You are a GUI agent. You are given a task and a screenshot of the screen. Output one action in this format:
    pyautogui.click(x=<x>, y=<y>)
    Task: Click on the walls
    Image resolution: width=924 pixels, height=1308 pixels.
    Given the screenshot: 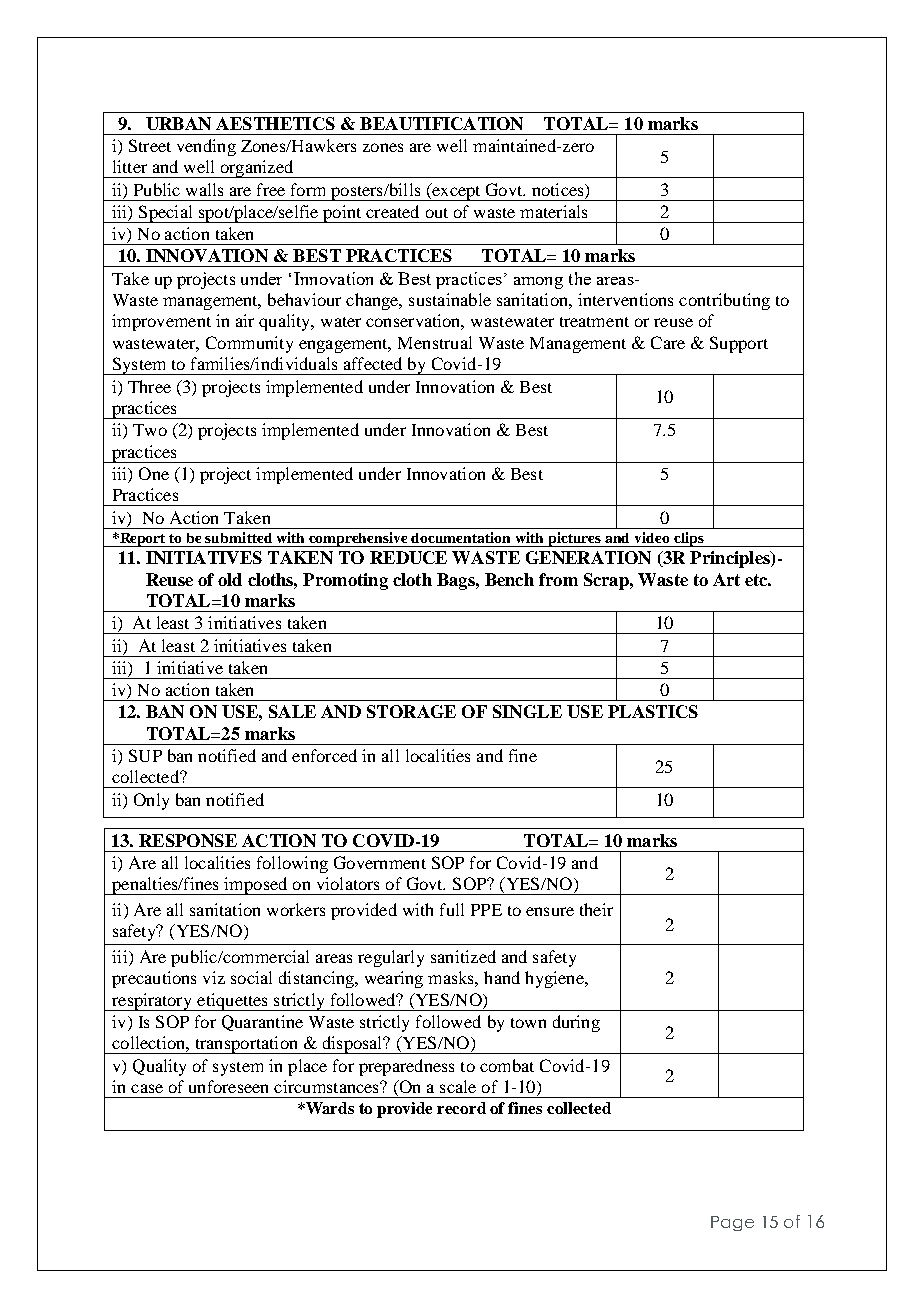 What is the action you would take?
    pyautogui.click(x=204, y=189)
